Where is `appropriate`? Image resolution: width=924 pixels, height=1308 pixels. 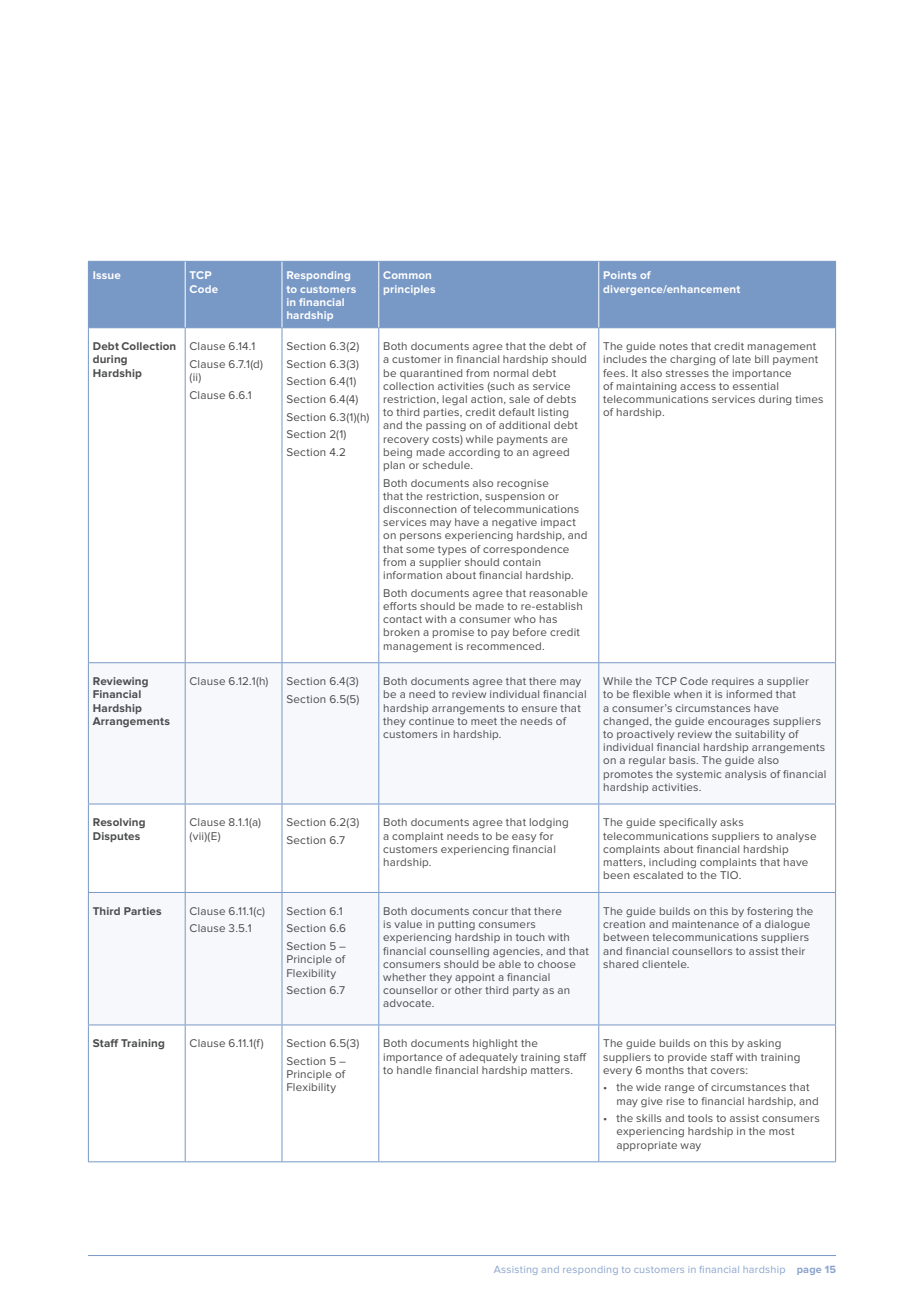 appropriate is located at coordinates (647, 1146).
